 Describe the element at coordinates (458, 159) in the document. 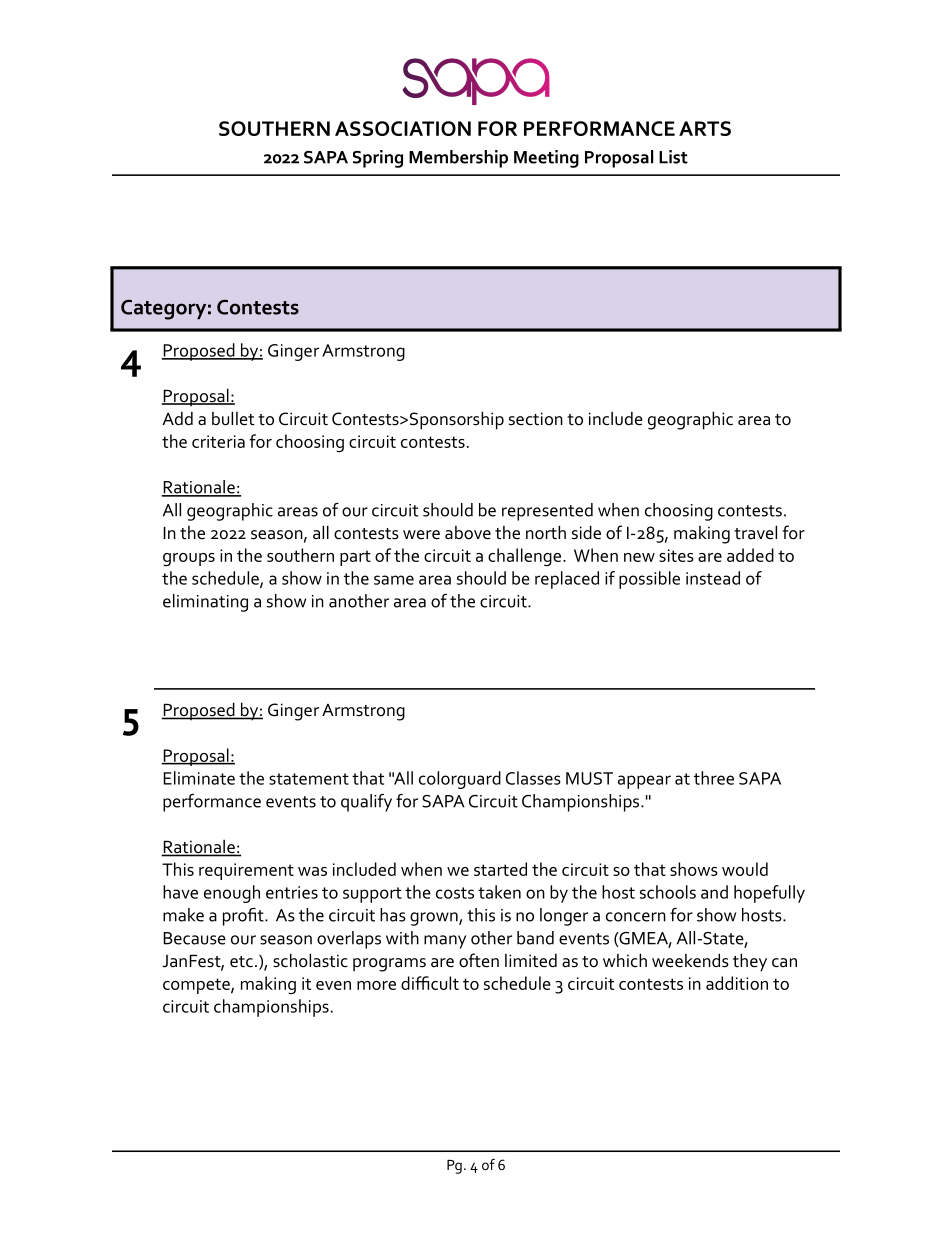

I see `Membership` at that location.
